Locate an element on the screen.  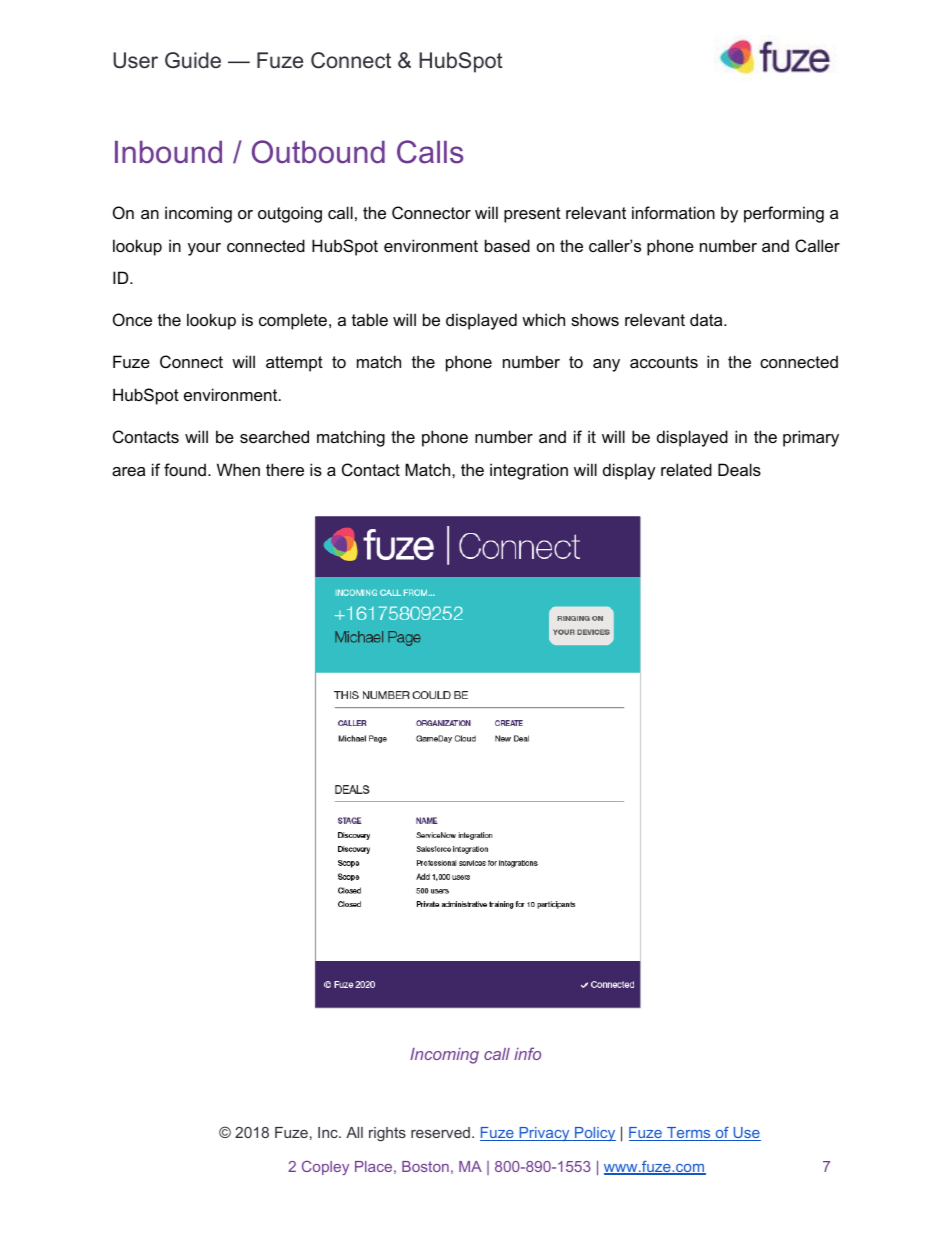
your is located at coordinates (204, 249).
